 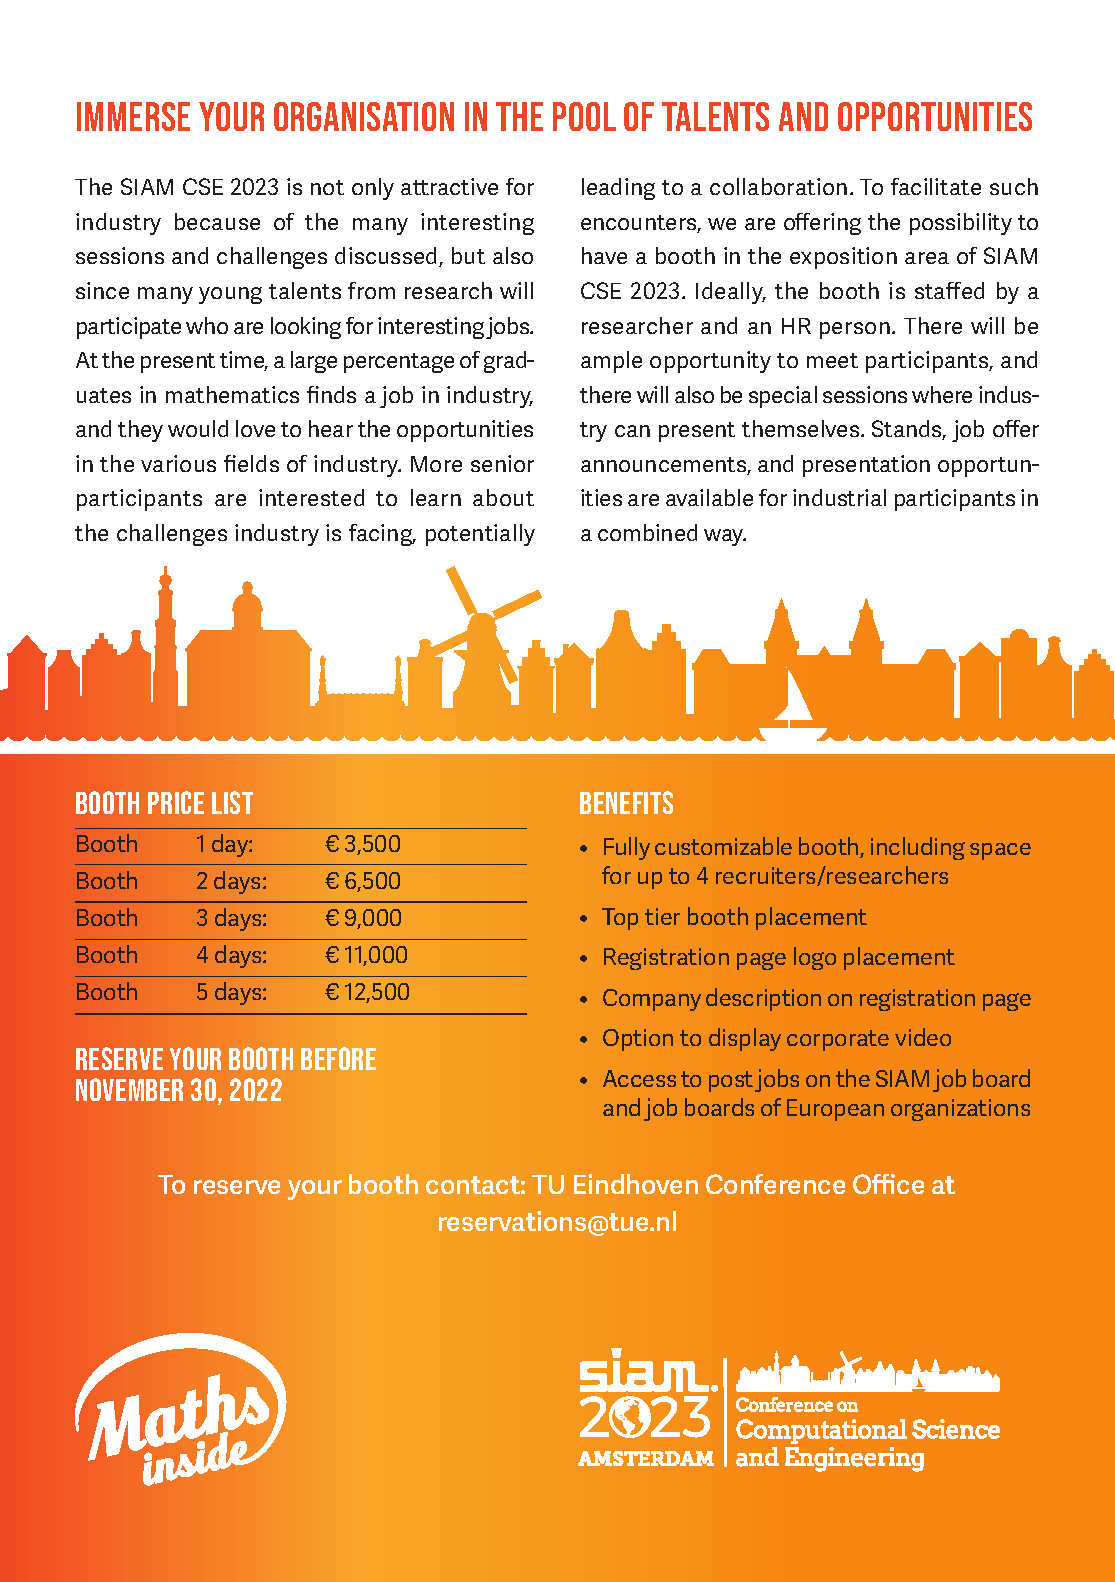 I want to click on facilitate, so click(x=936, y=186).
